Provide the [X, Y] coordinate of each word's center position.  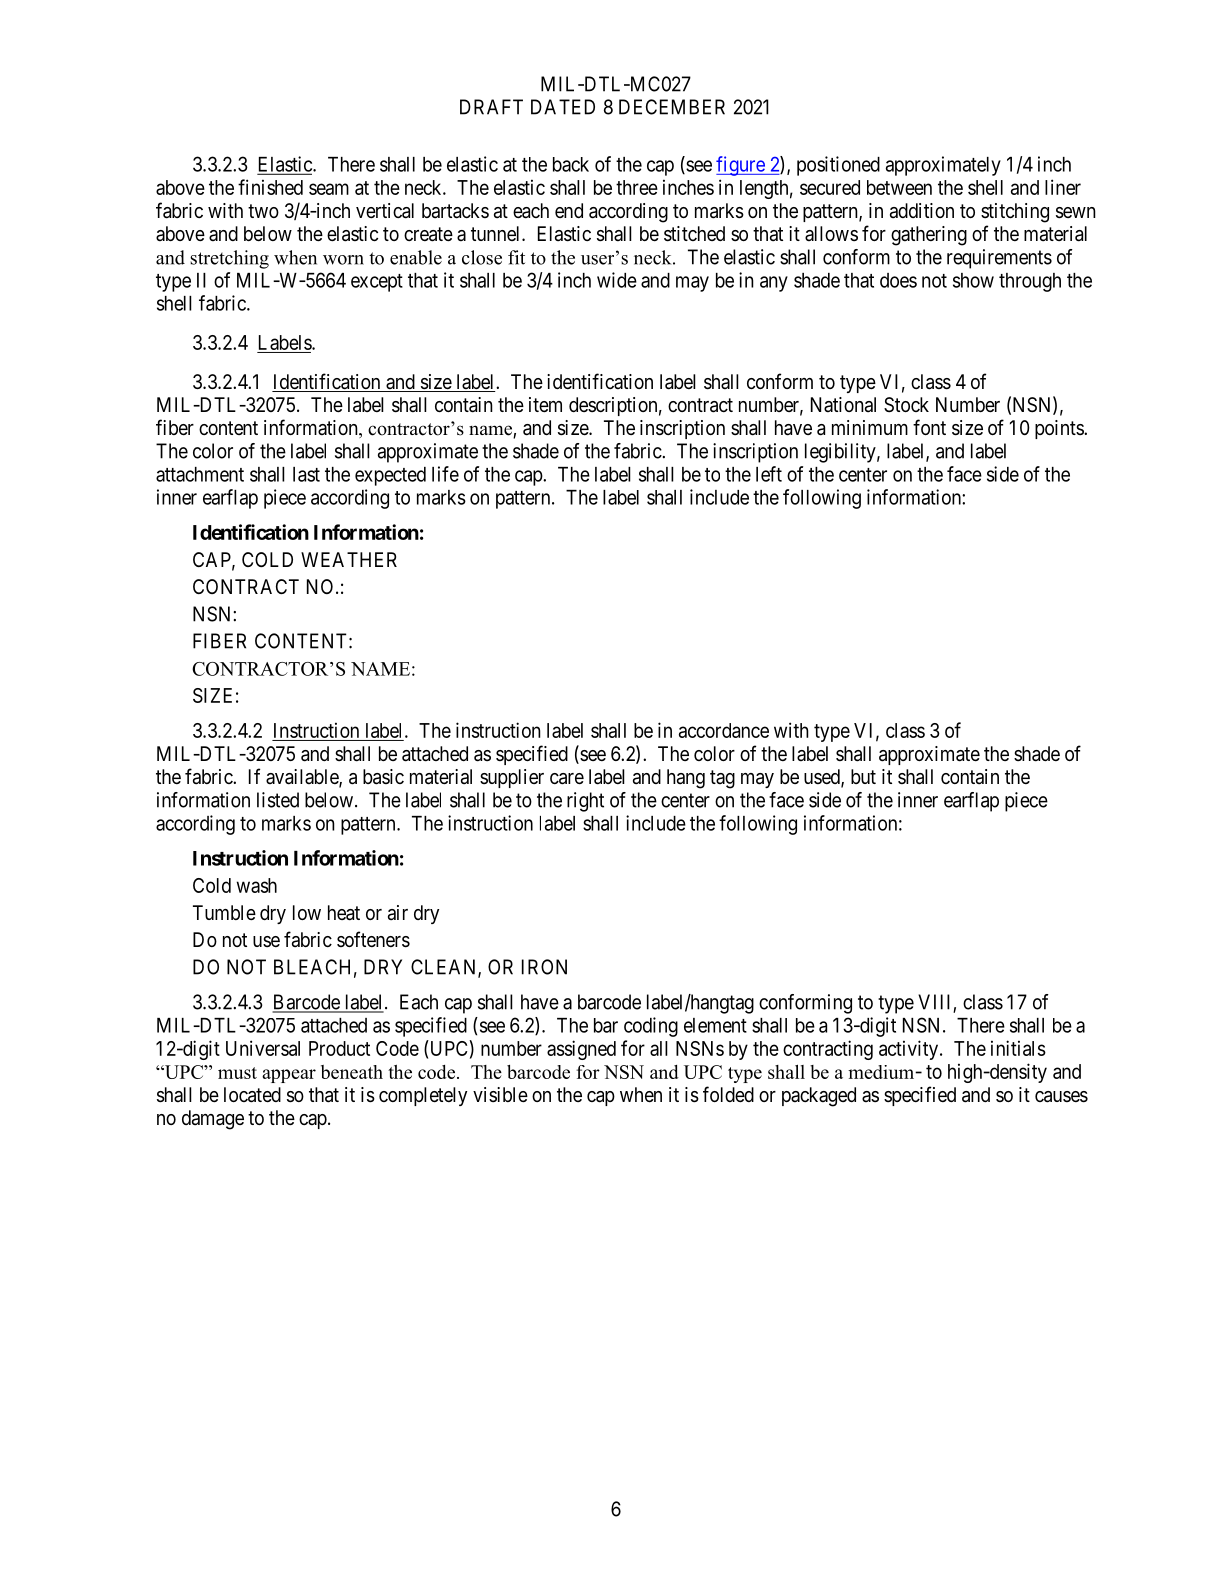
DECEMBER [672, 107]
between [899, 187]
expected [390, 476]
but [863, 776]
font [929, 427]
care [567, 779]
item [545, 404]
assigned [581, 1050]
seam [329, 189]
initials [1018, 1048]
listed [278, 800]
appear [289, 1076]
